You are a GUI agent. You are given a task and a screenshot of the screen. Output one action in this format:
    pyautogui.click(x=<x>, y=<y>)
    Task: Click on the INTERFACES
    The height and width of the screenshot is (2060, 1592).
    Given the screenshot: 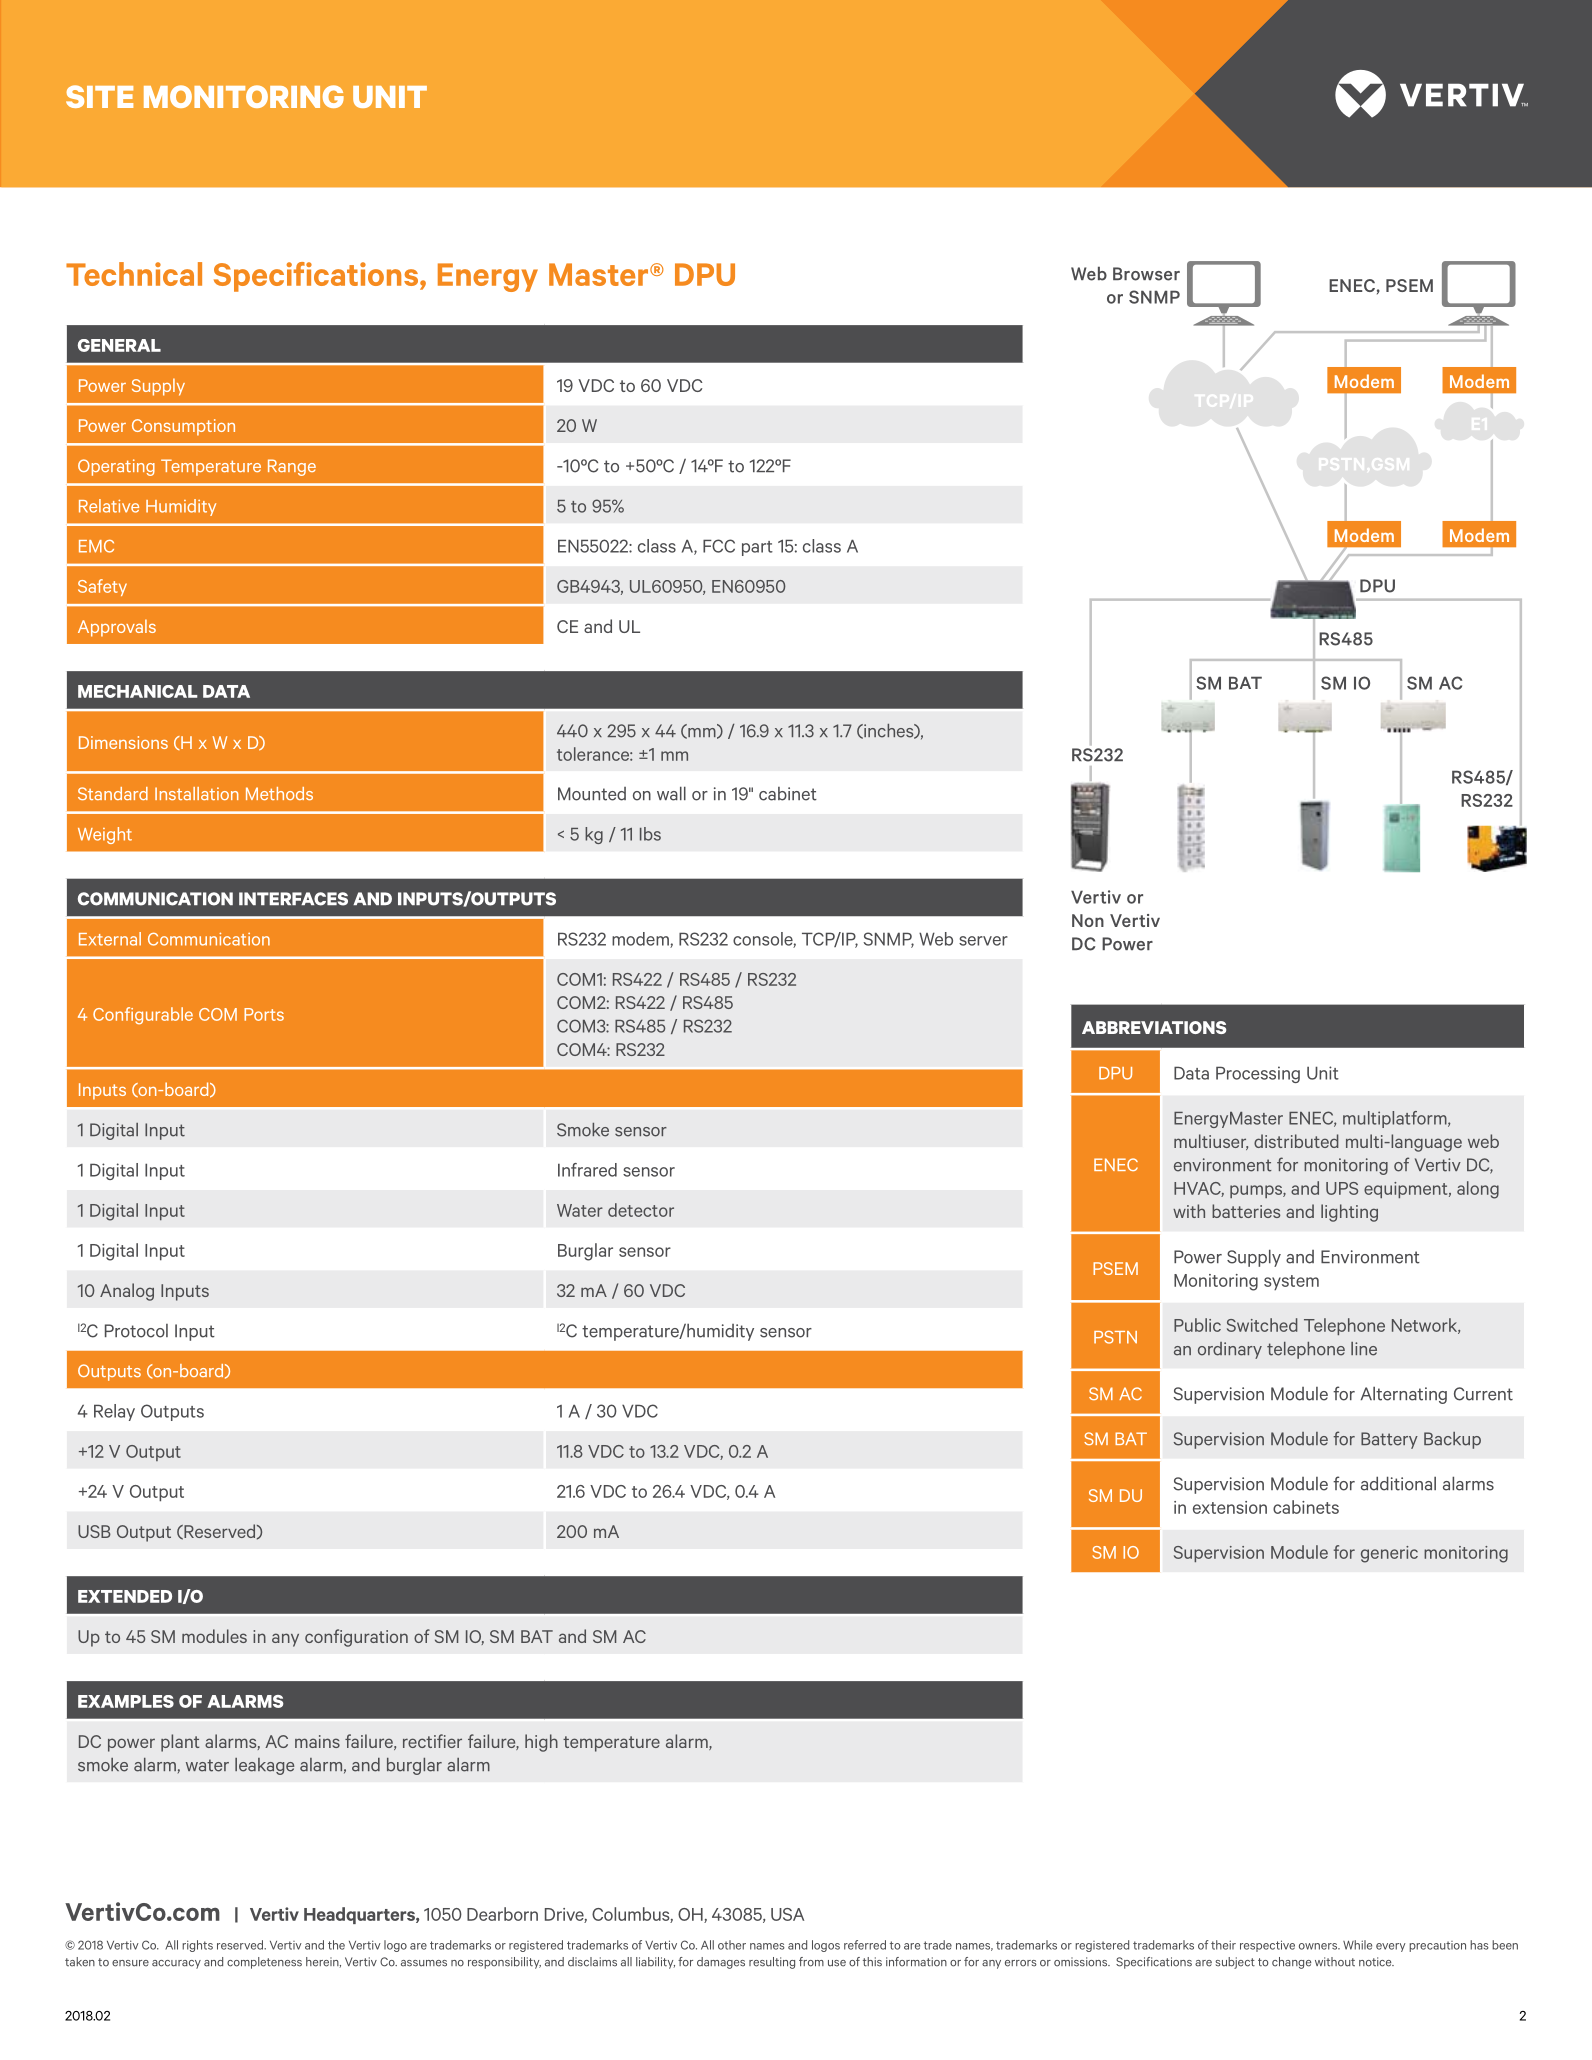 What is the action you would take?
    pyautogui.click(x=293, y=899)
